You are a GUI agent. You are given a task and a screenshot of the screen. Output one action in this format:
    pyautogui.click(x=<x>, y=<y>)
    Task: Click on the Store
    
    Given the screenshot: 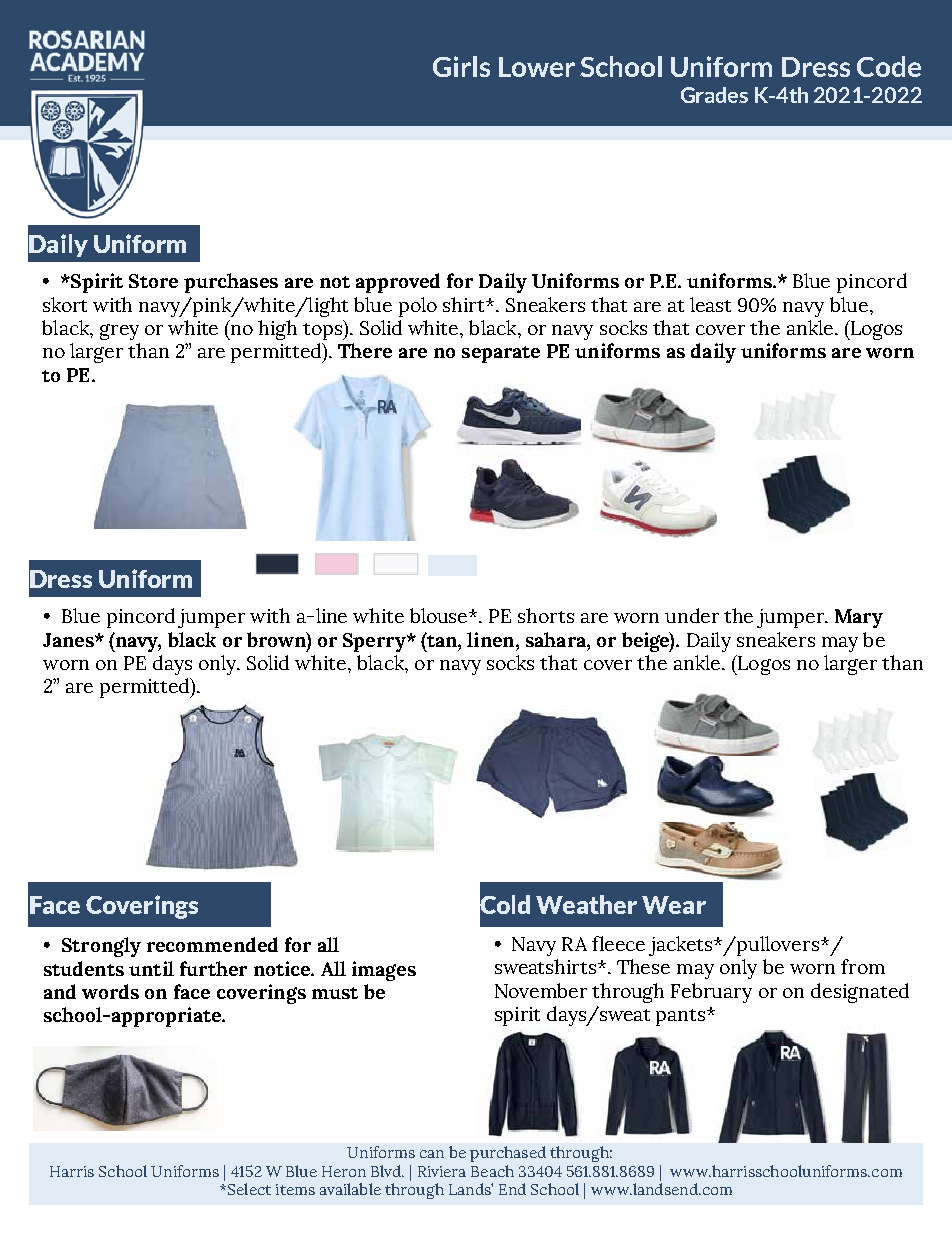 What is the action you would take?
    pyautogui.click(x=153, y=281)
